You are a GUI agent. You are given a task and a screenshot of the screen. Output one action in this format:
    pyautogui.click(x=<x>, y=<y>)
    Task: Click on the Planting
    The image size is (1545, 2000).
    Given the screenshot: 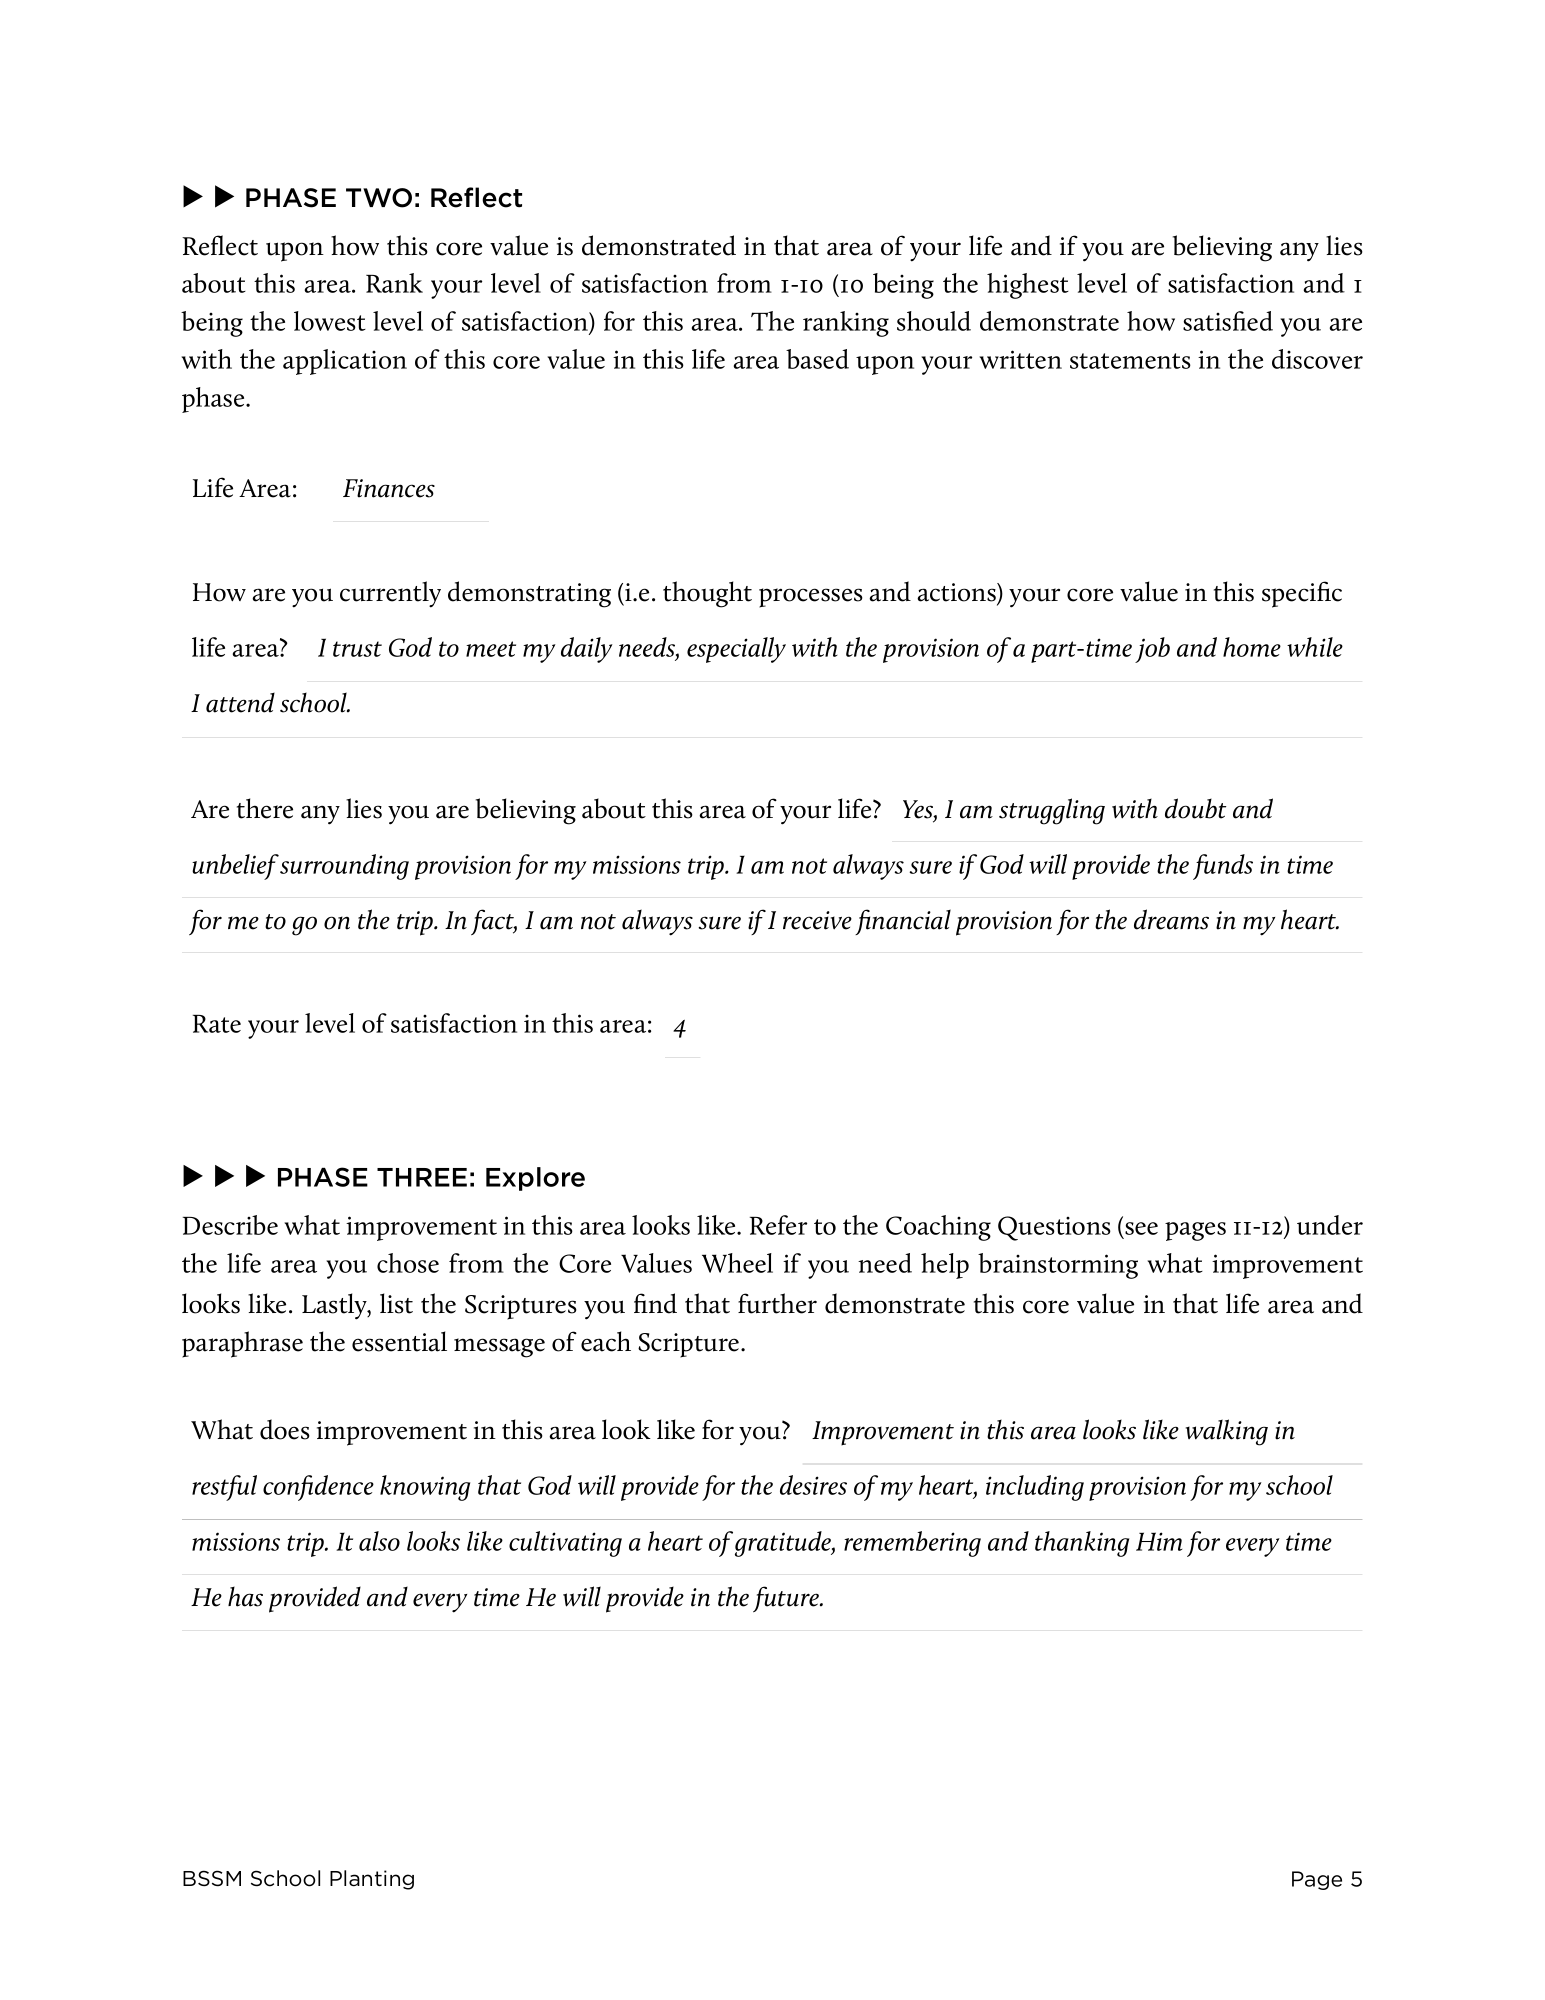 What is the action you would take?
    pyautogui.click(x=372, y=1880)
